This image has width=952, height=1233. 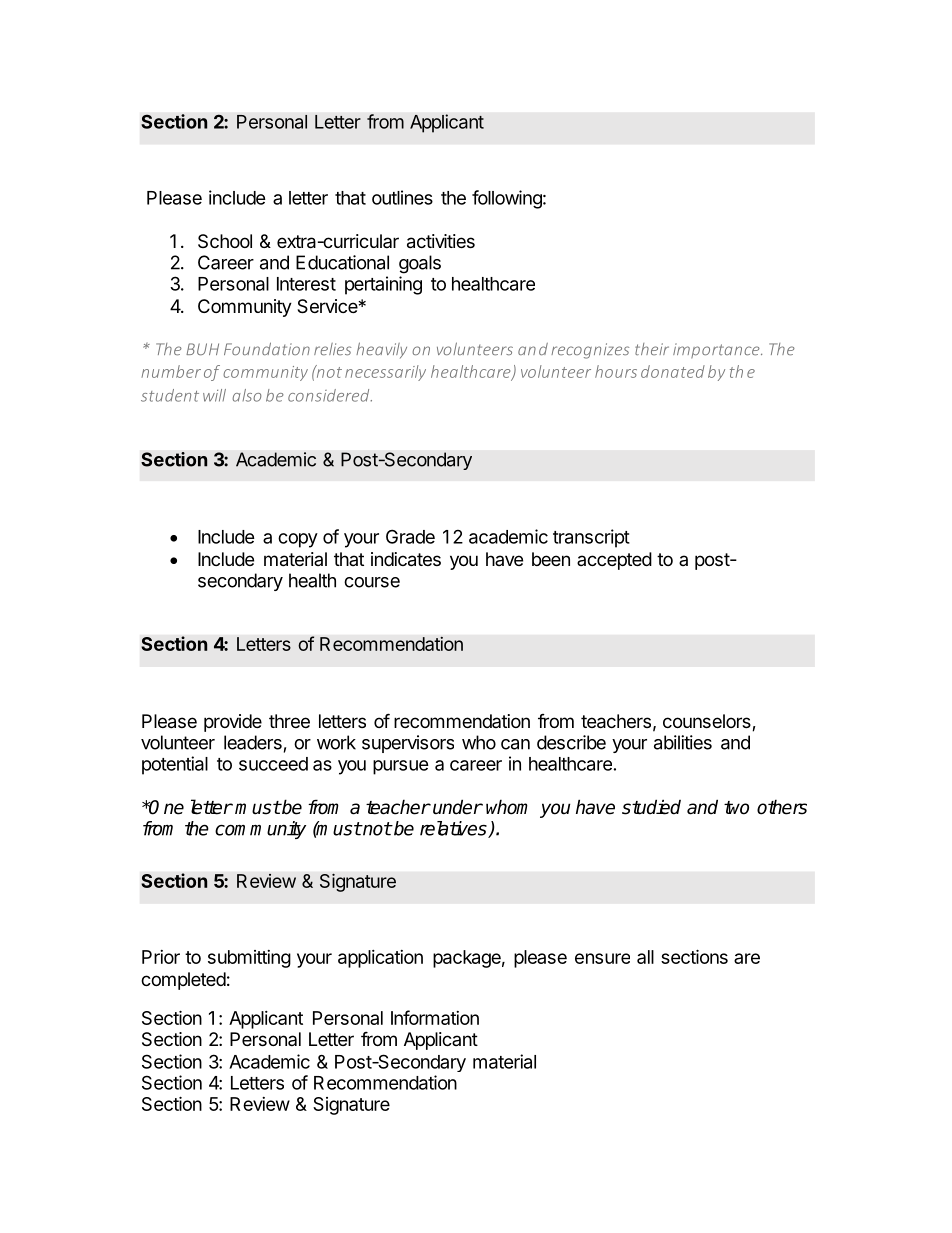 I want to click on submitting, so click(x=249, y=959).
